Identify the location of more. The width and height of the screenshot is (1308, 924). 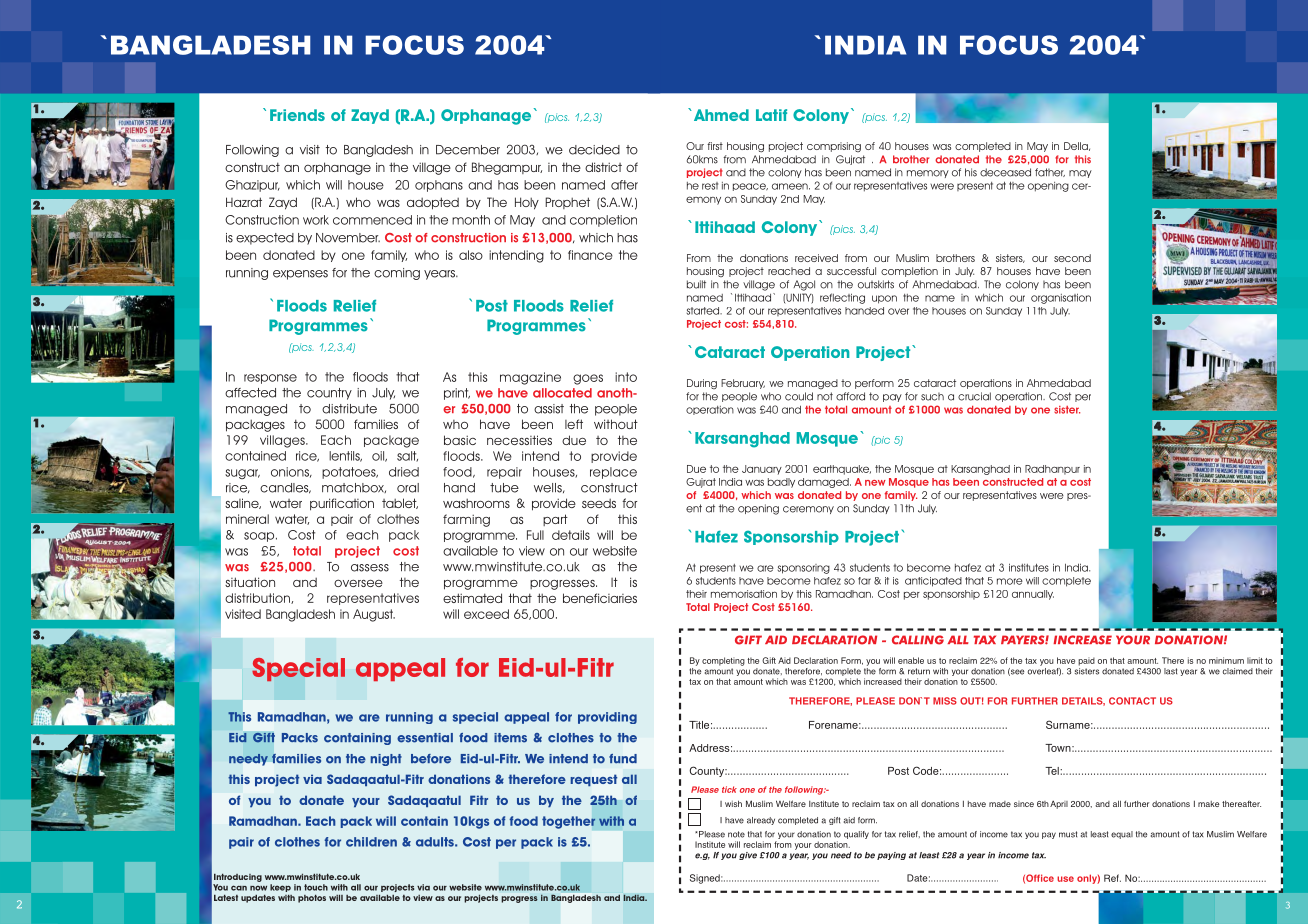
(1010, 581).
